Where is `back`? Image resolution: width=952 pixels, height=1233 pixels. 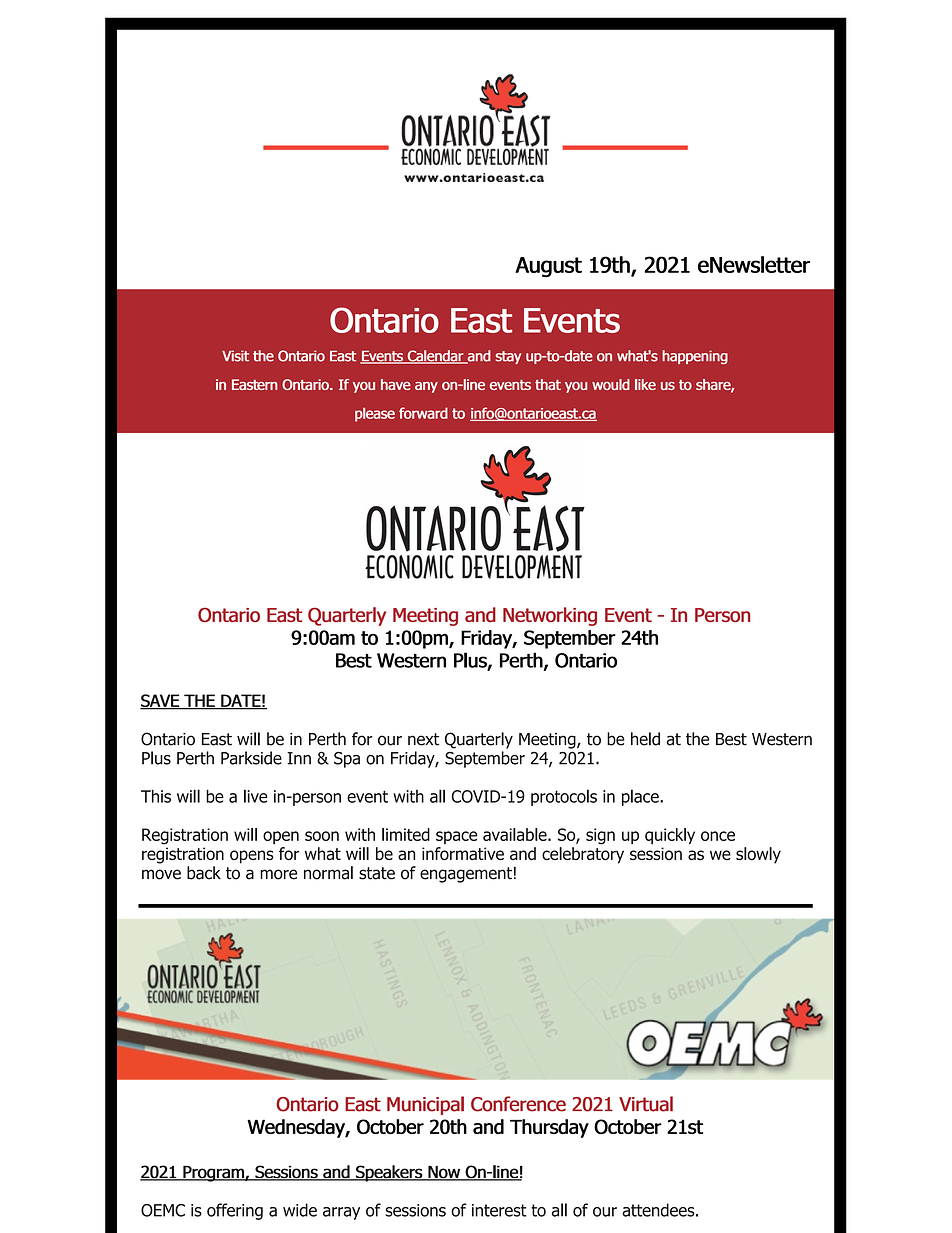
back is located at coordinates (204, 873).
